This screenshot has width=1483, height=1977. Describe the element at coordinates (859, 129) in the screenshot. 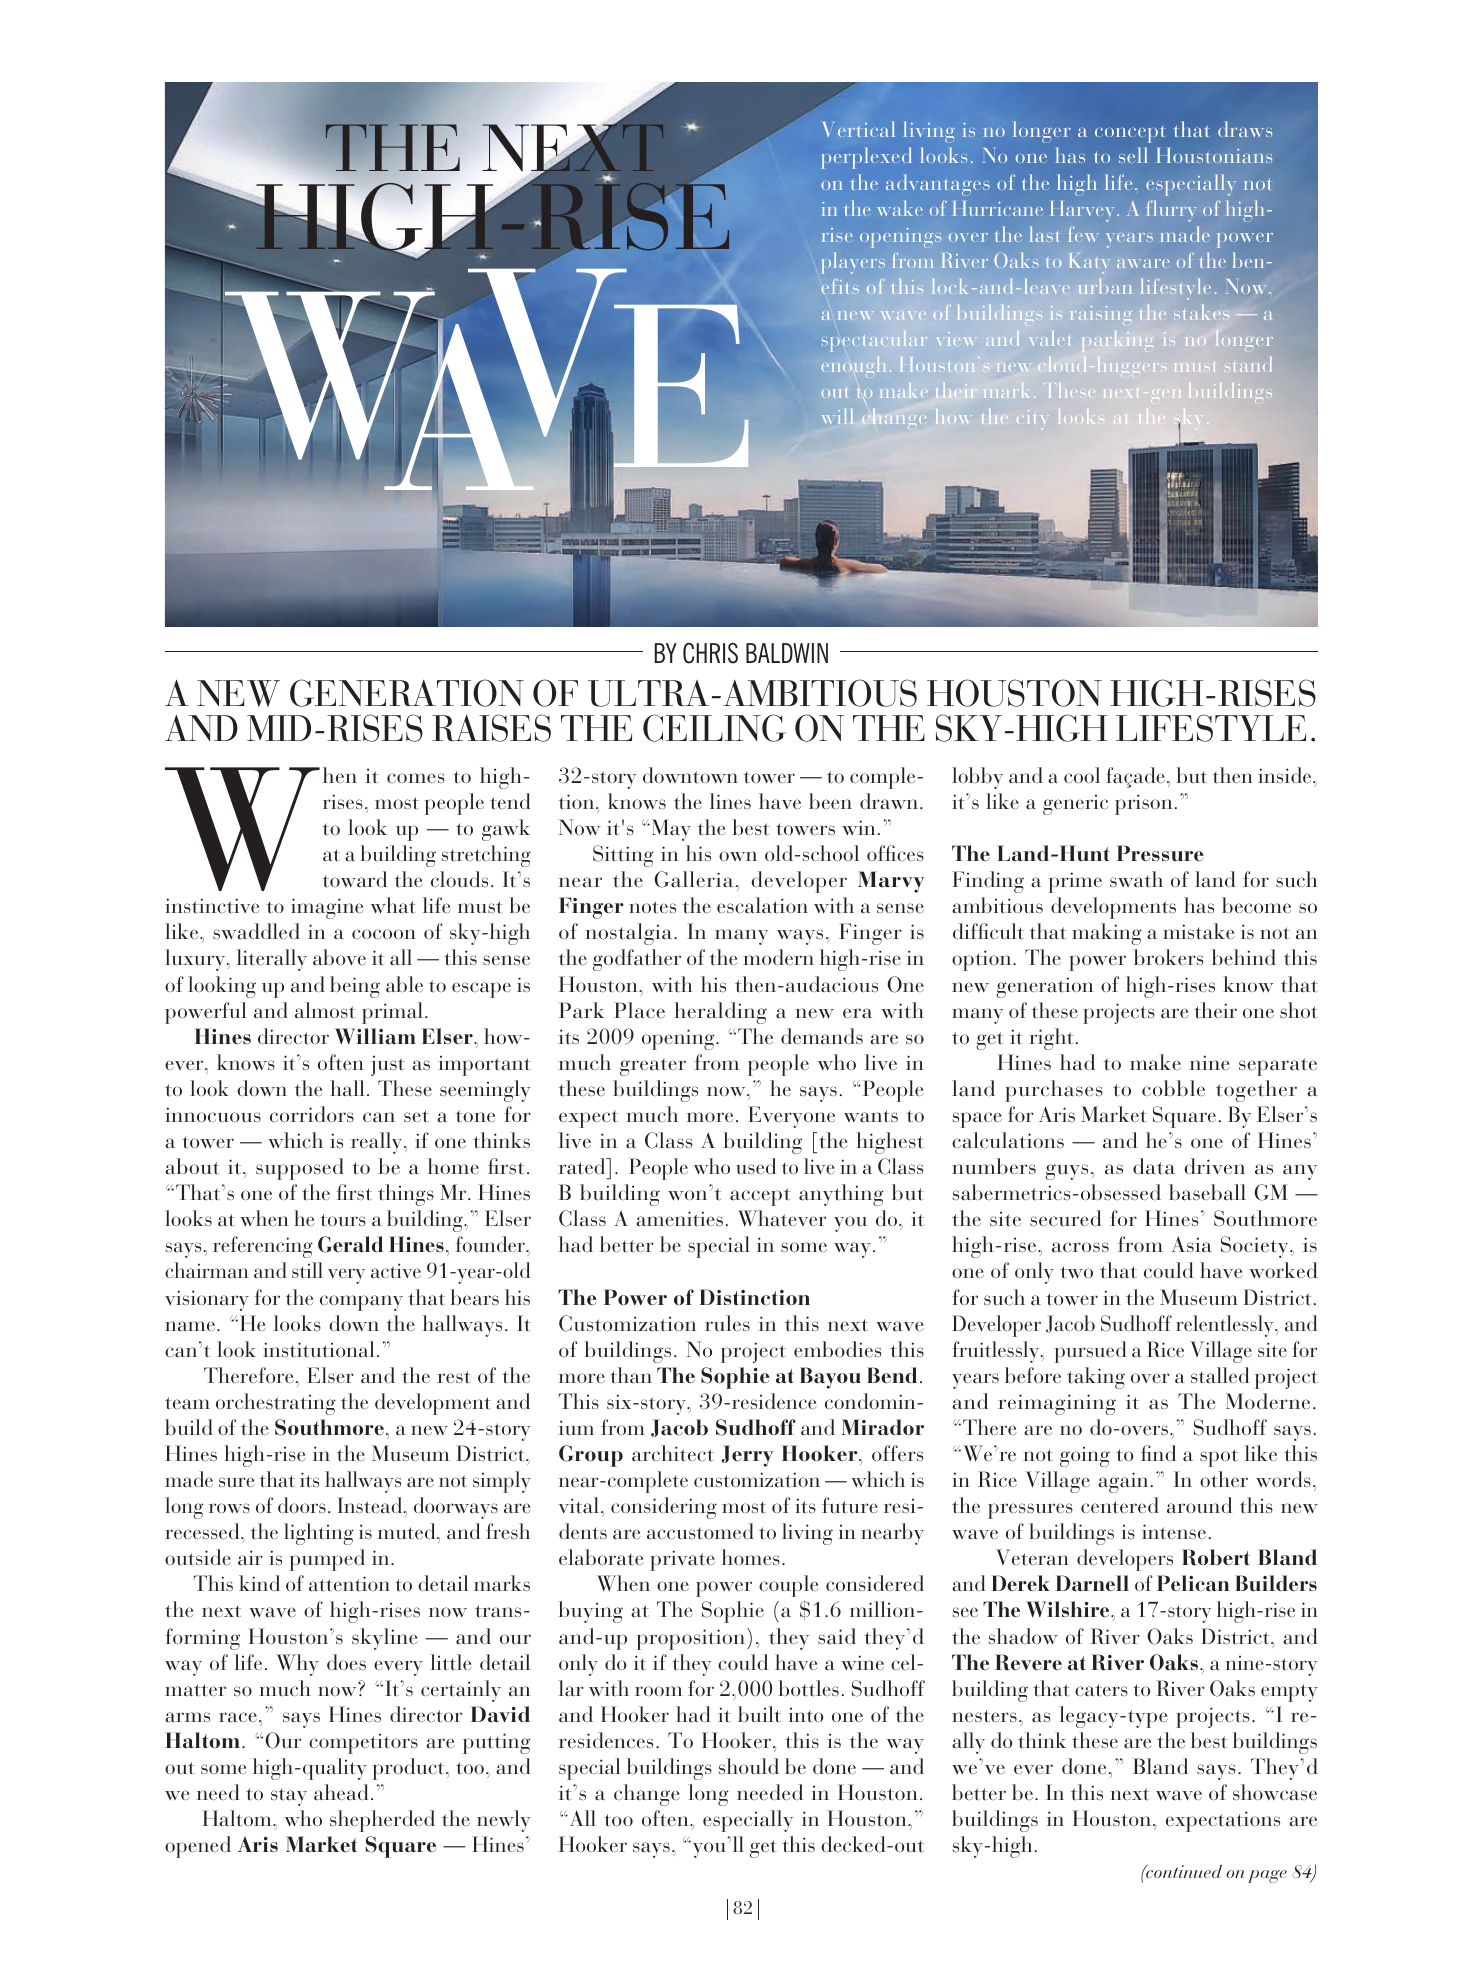

I see `Vertical` at that location.
